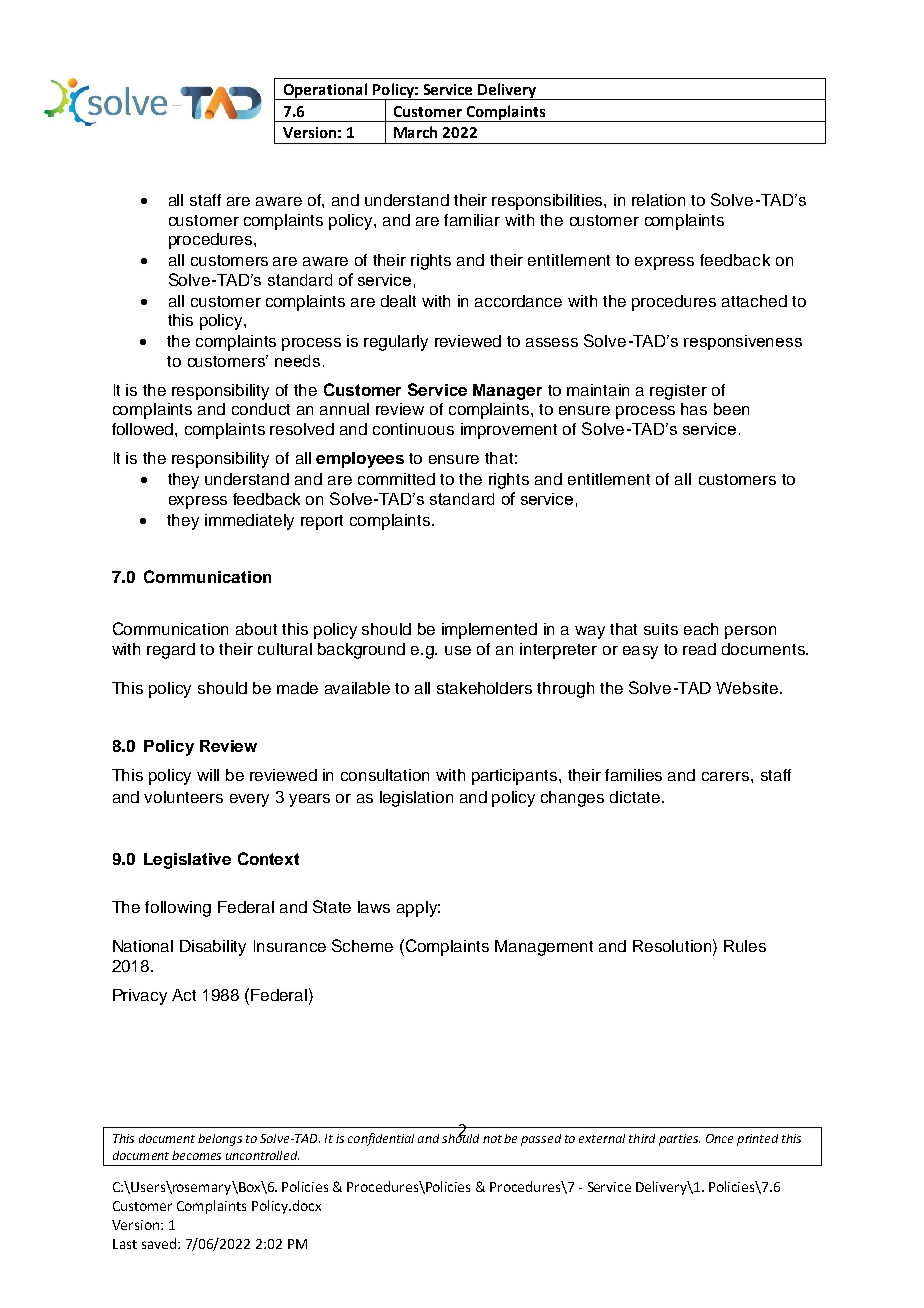 The height and width of the page is (1308, 924). I want to click on regard, so click(171, 651).
